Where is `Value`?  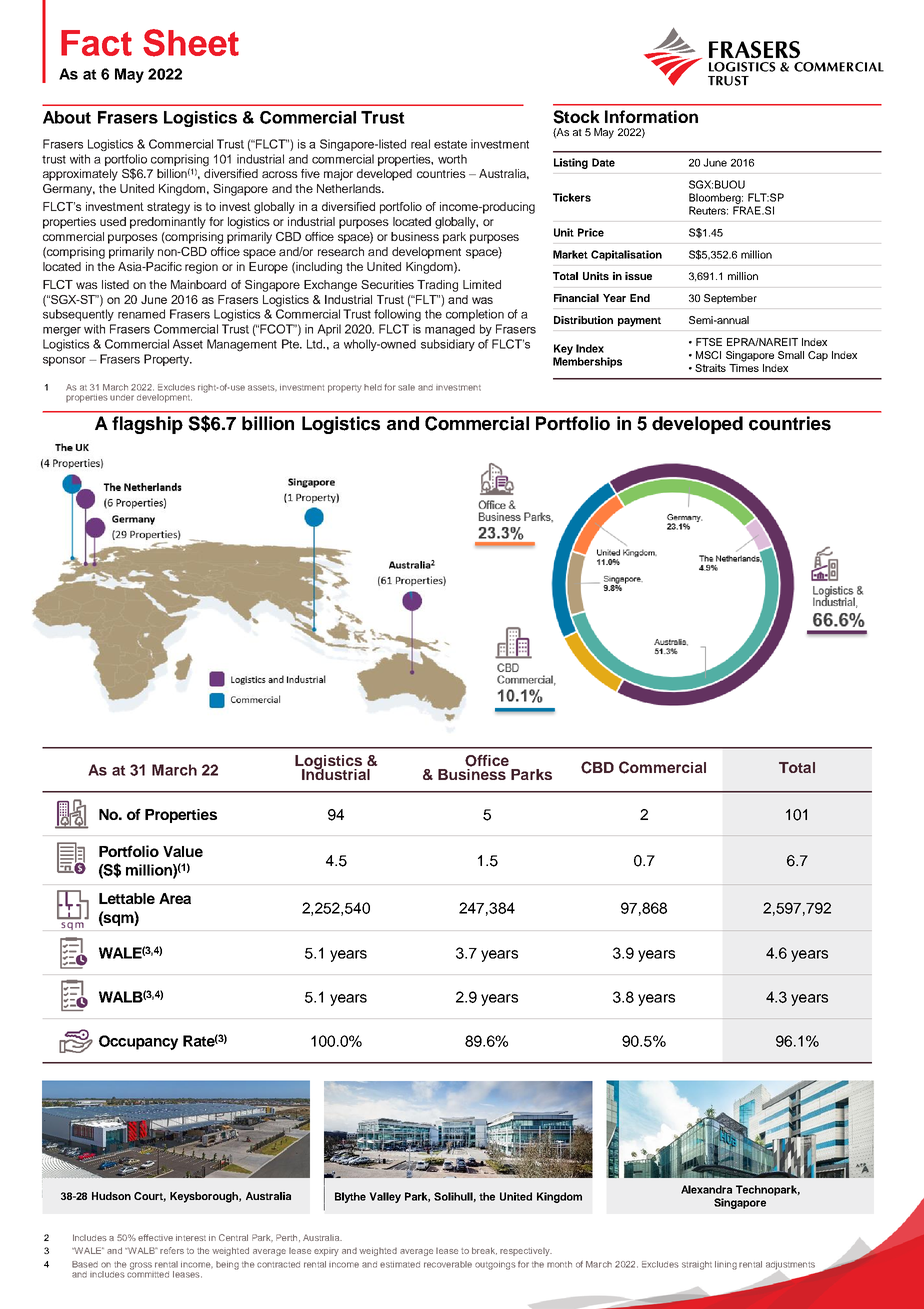
Value is located at coordinates (183, 851).
